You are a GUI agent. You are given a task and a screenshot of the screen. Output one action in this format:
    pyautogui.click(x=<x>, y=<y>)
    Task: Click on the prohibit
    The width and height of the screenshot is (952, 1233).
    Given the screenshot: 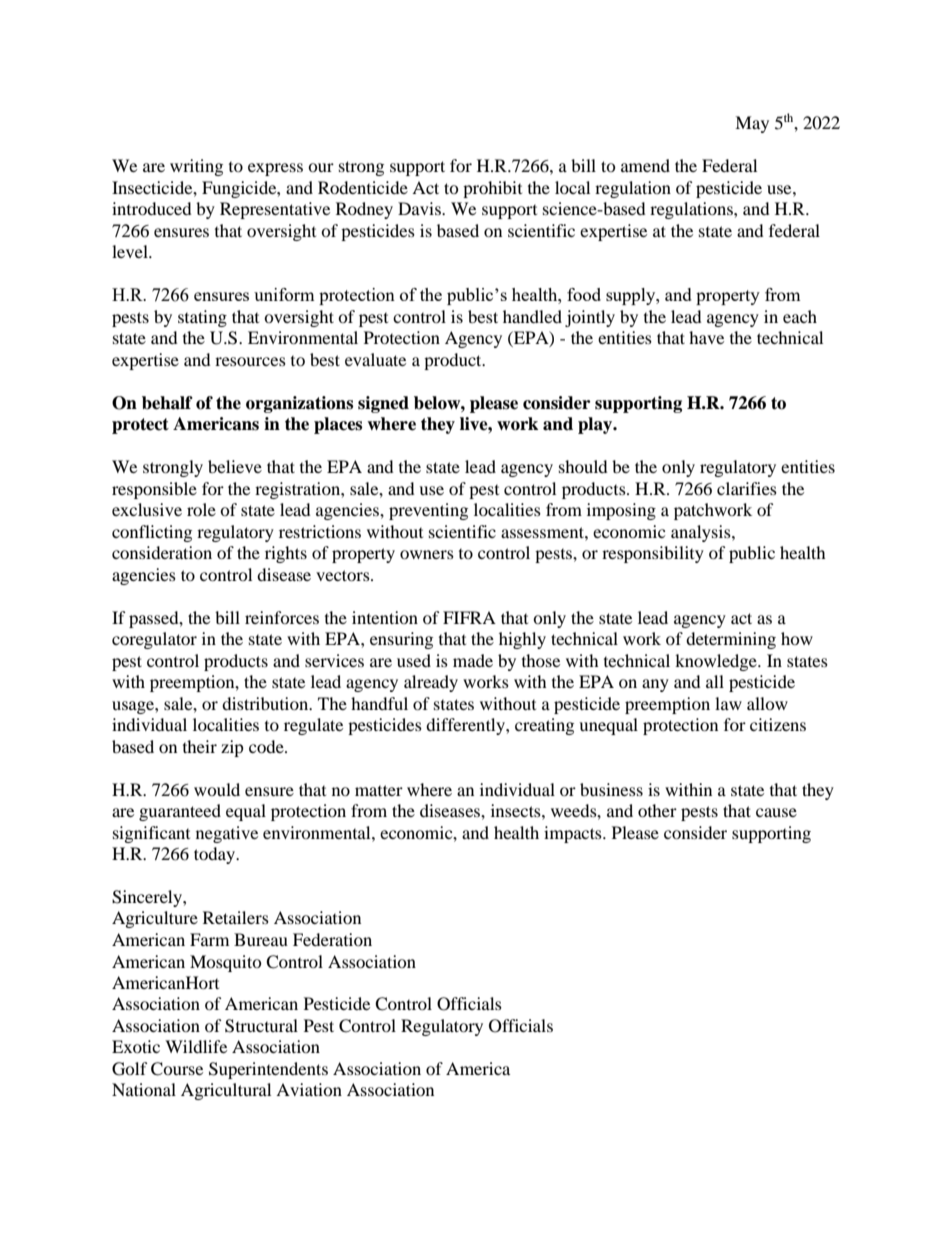 What is the action you would take?
    pyautogui.click(x=492, y=189)
